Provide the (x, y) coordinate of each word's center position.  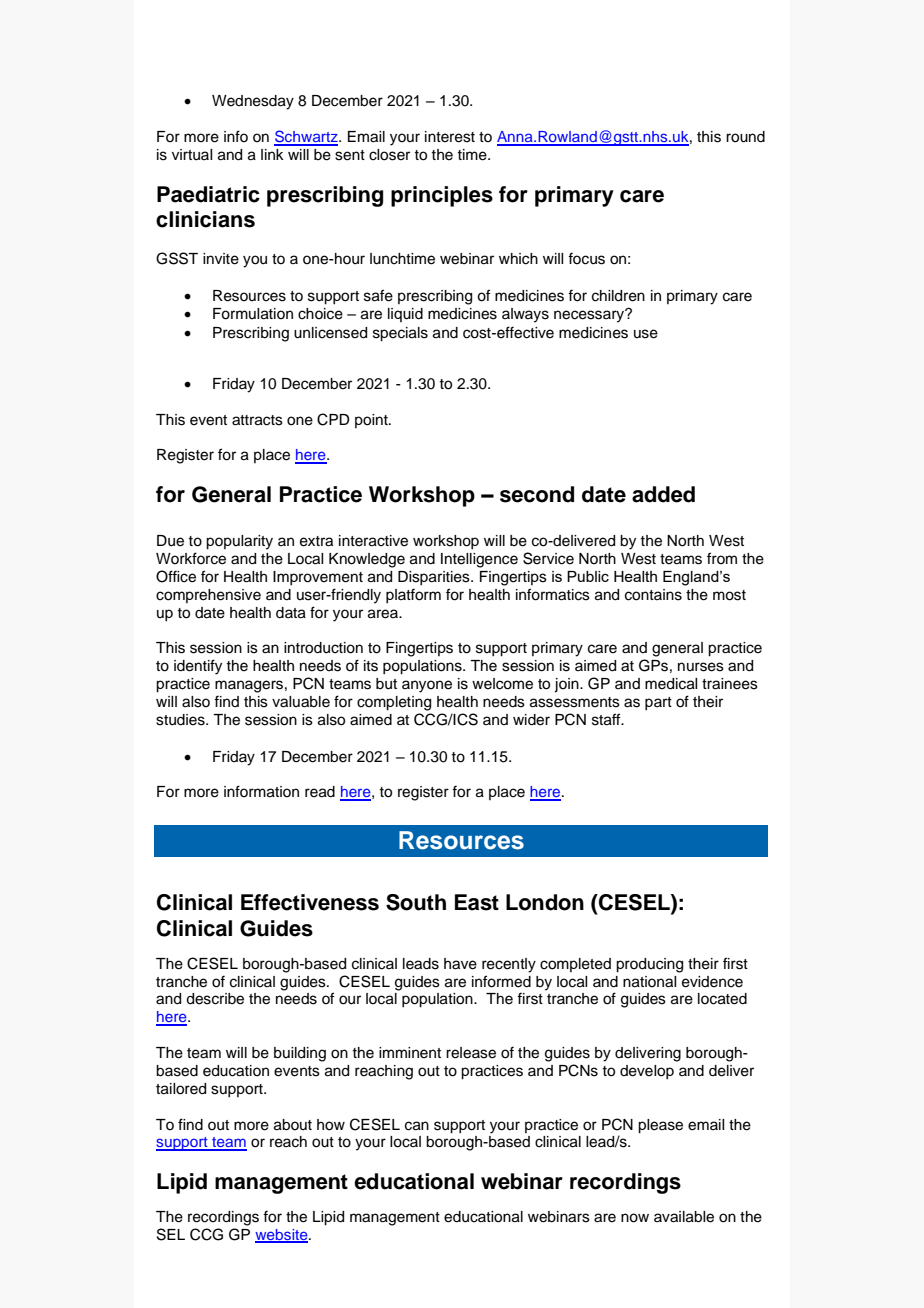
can (417, 1126)
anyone (427, 686)
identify (198, 667)
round (745, 137)
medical (671, 684)
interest (450, 137)
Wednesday (253, 102)
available (684, 1217)
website (282, 1235)
